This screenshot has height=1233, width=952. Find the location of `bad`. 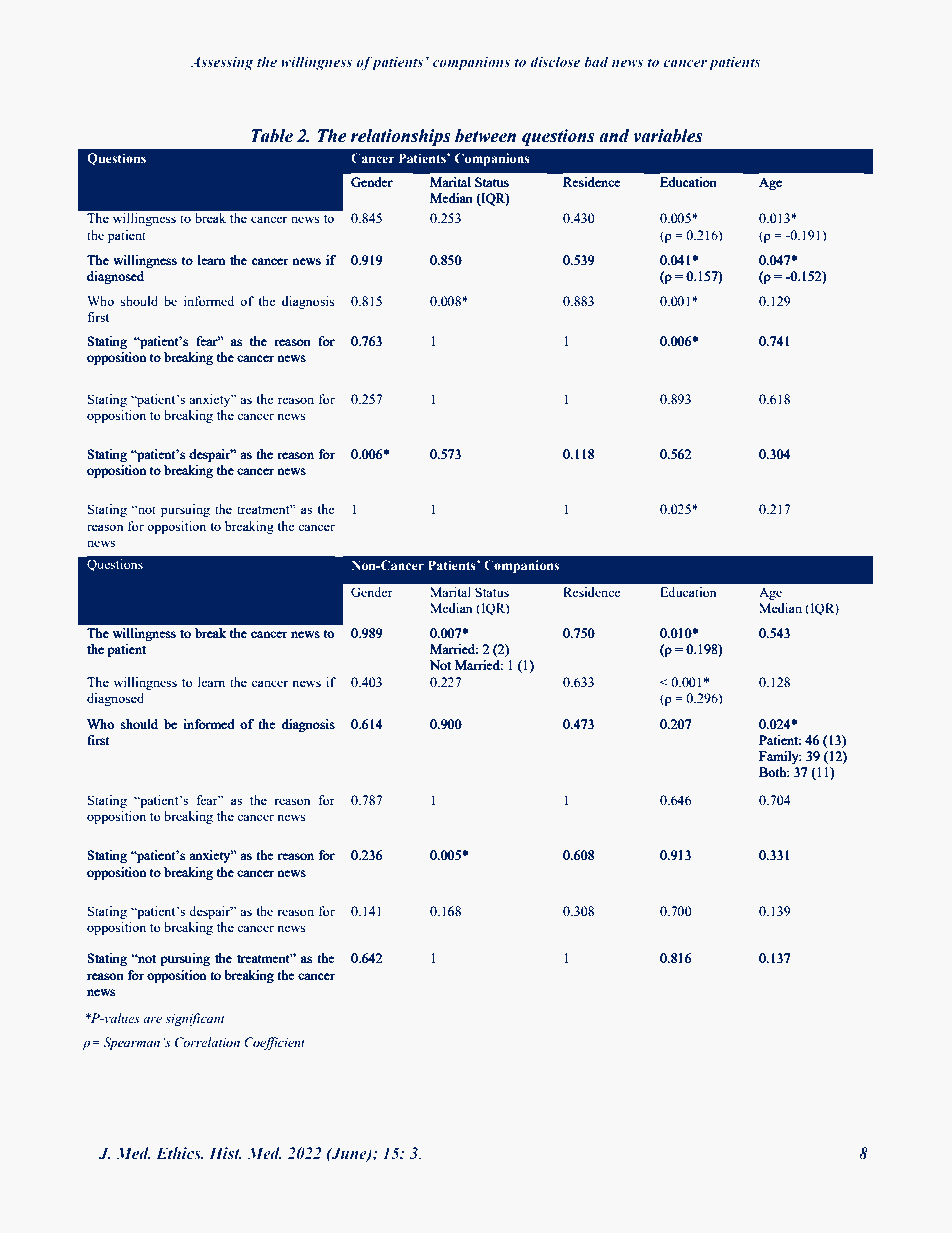

bad is located at coordinates (596, 61).
